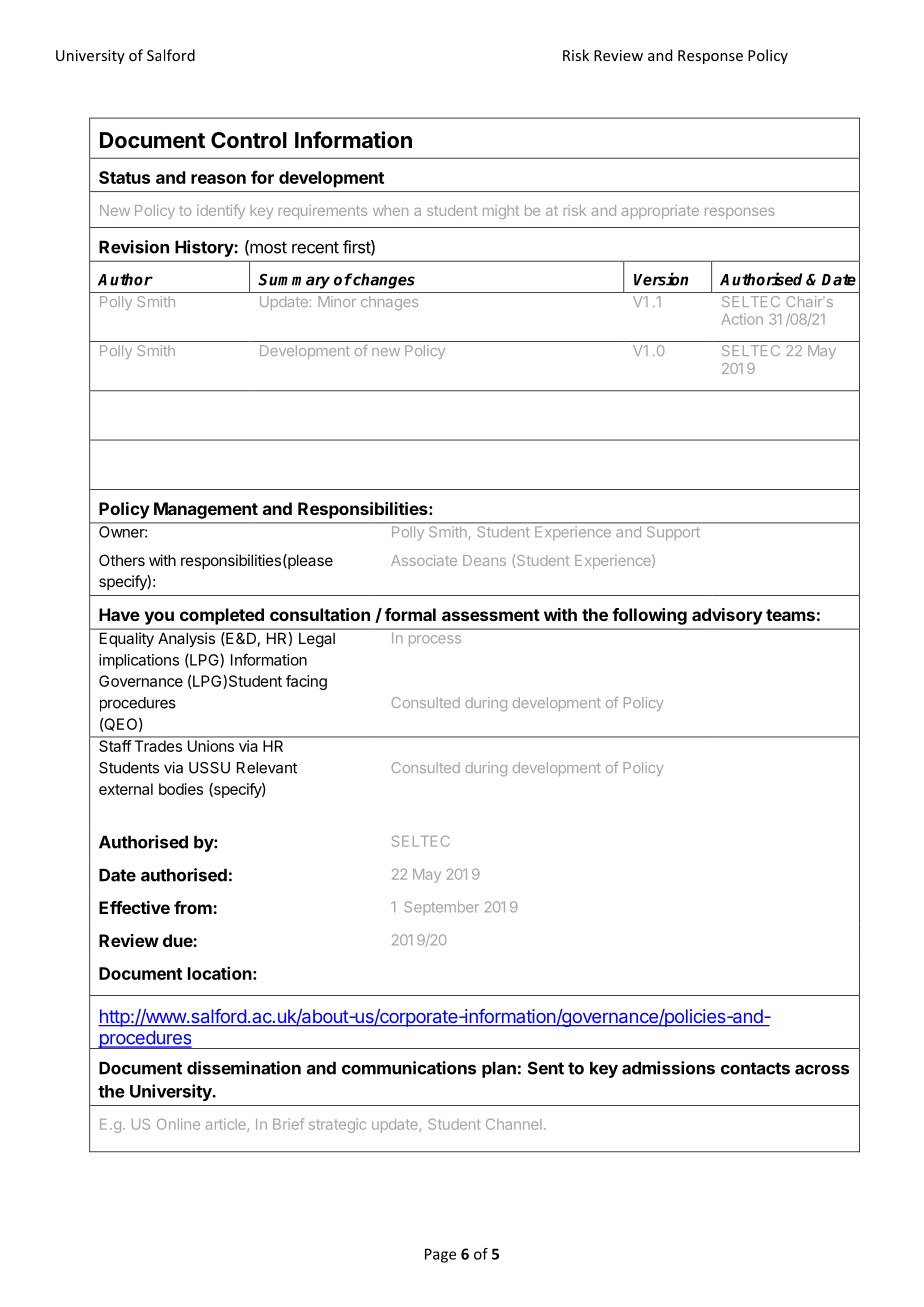 The width and height of the page is (924, 1307). What do you see at coordinates (244, 1068) in the page?
I see `dissemination` at bounding box center [244, 1068].
